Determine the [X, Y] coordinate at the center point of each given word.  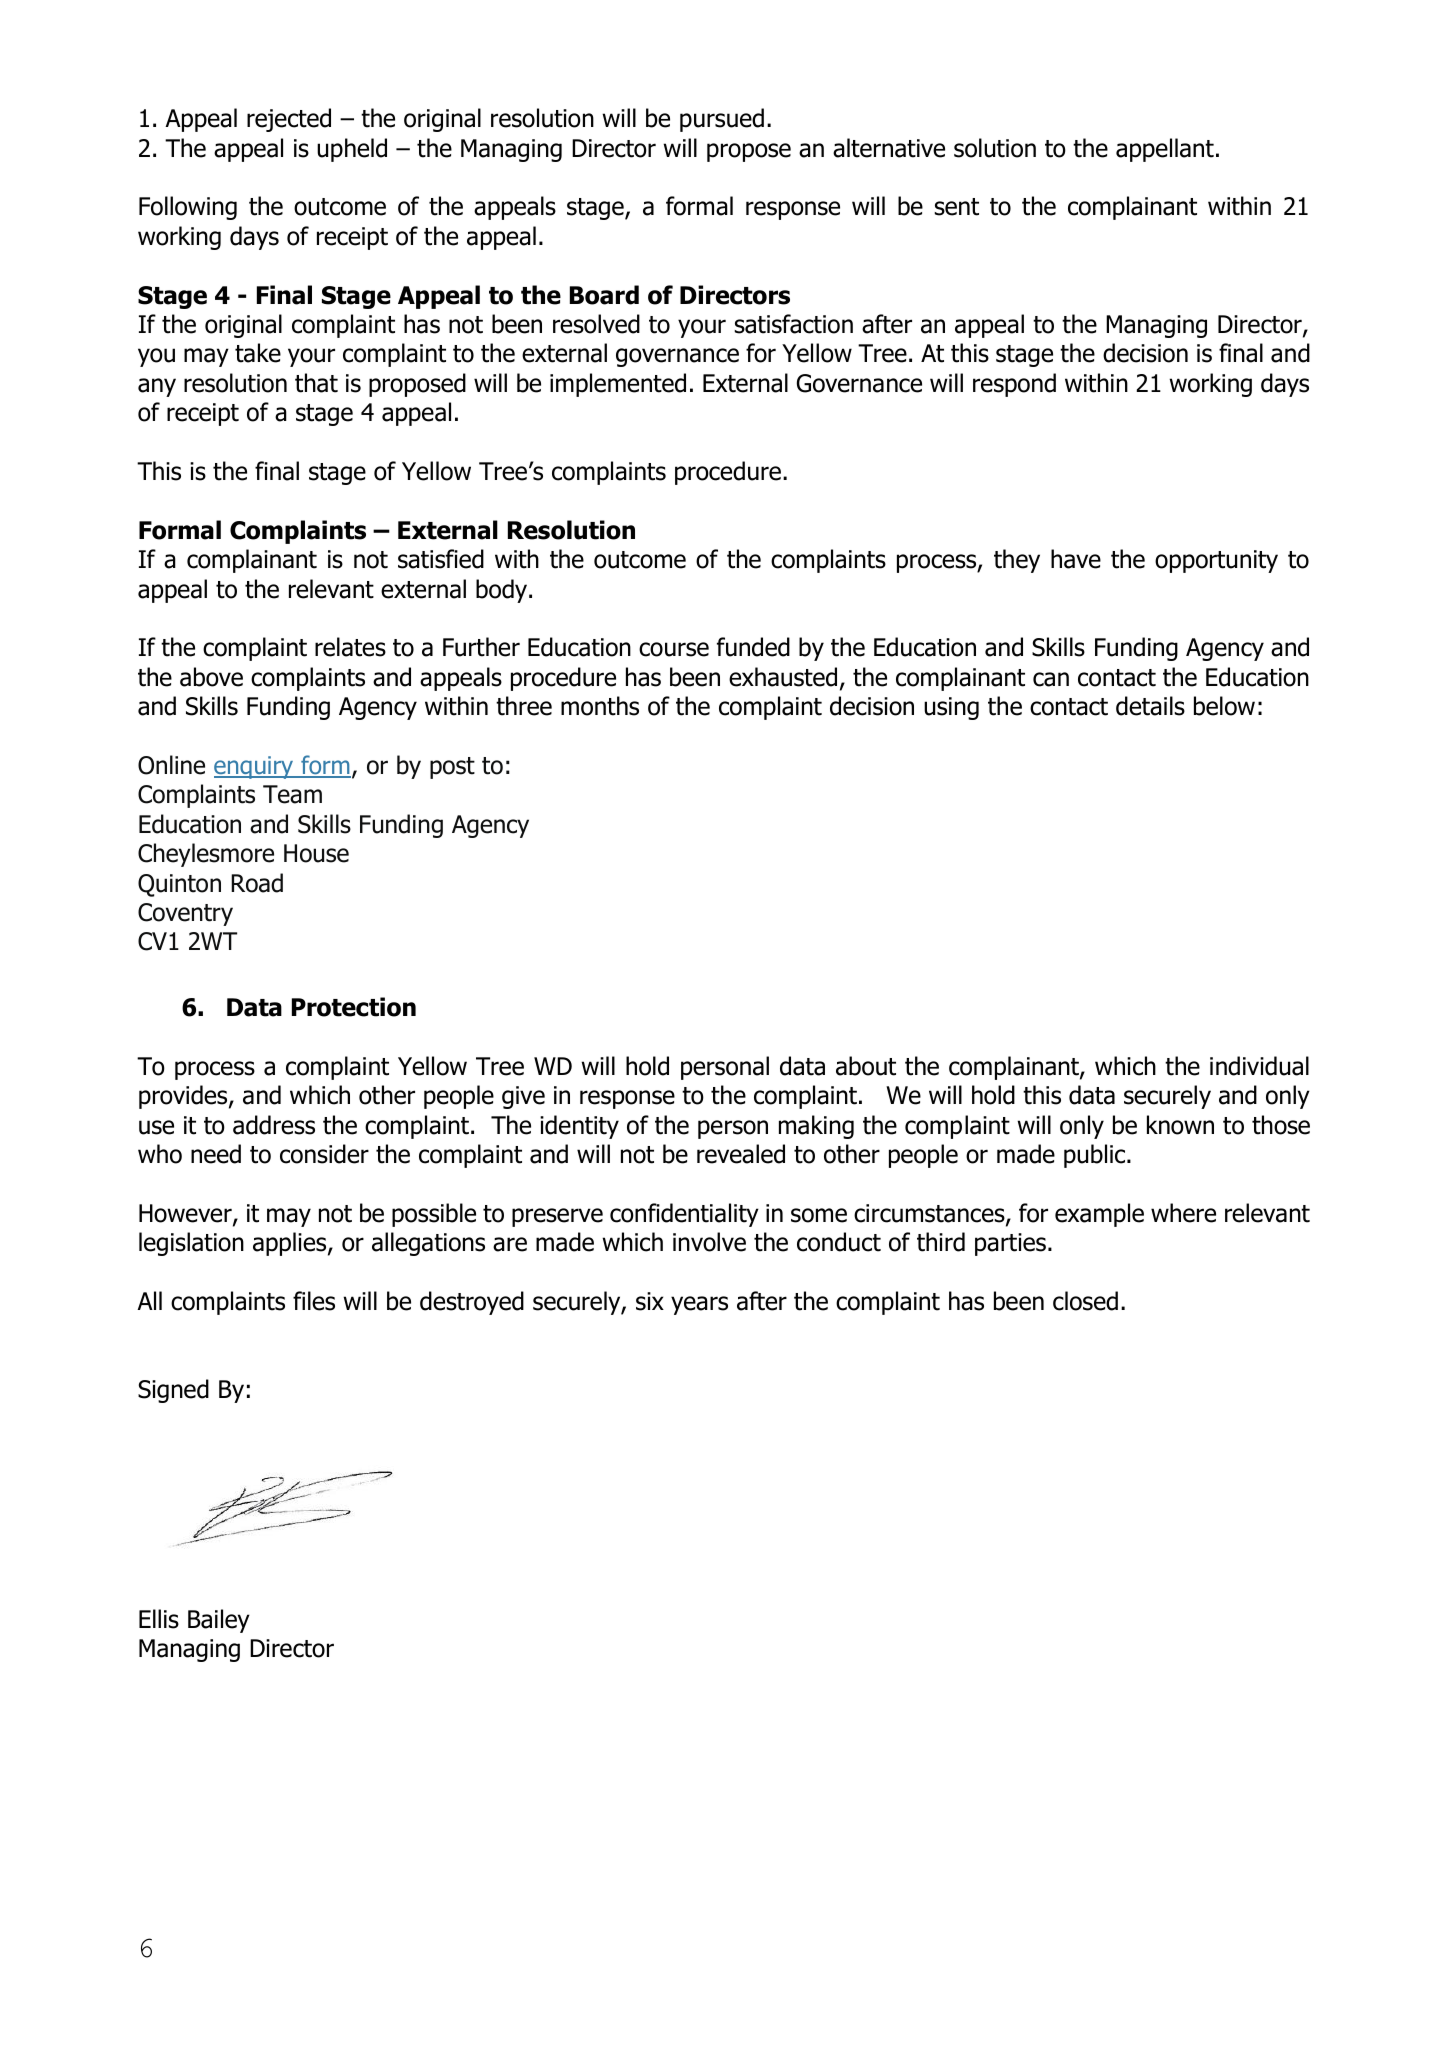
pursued [722, 120]
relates [350, 647]
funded [753, 647]
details [1150, 706]
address [274, 1125]
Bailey [219, 1621]
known [1180, 1125]
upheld [352, 150]
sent [956, 207]
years [699, 1305]
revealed [741, 1154]
